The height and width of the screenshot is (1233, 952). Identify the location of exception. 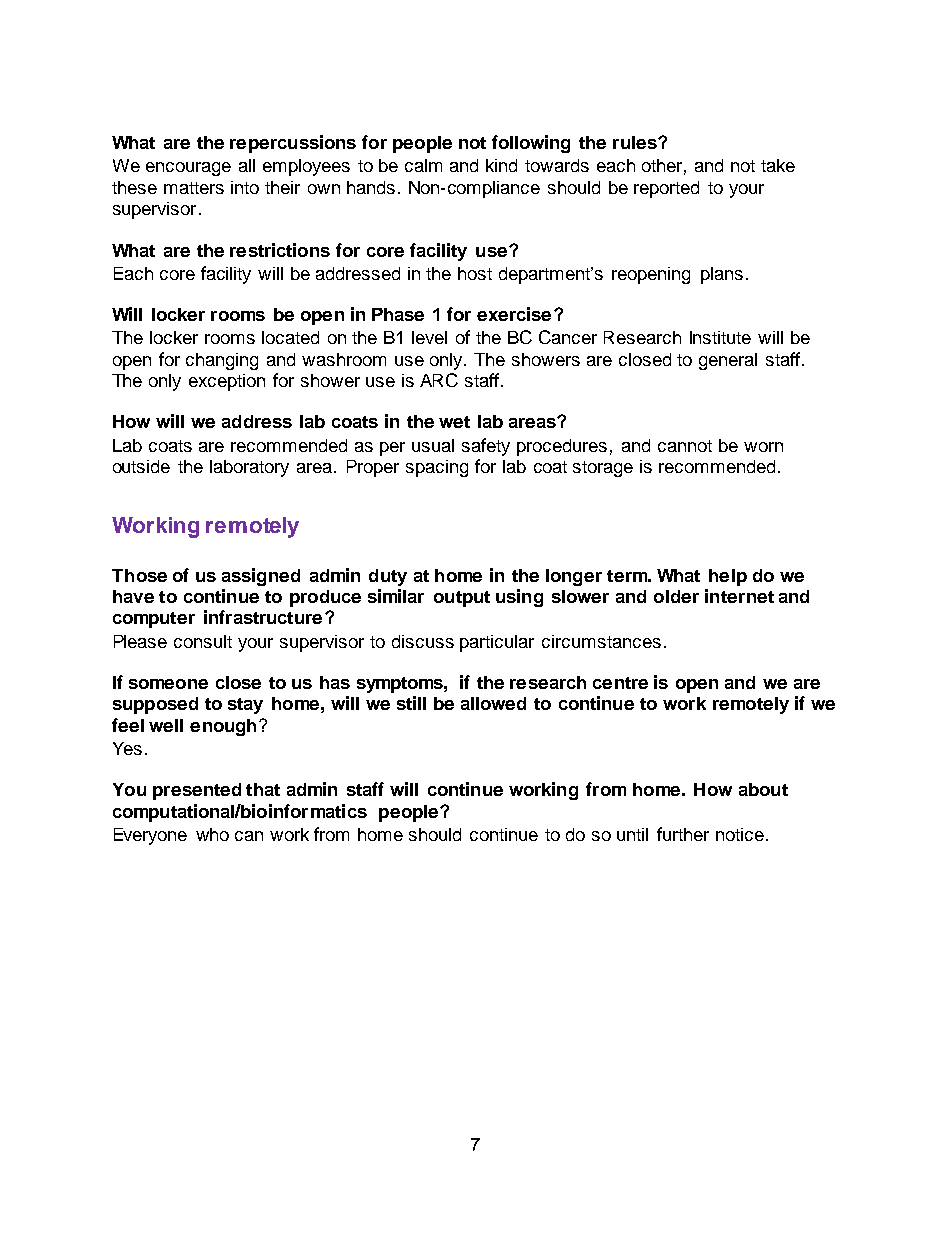
(227, 382).
